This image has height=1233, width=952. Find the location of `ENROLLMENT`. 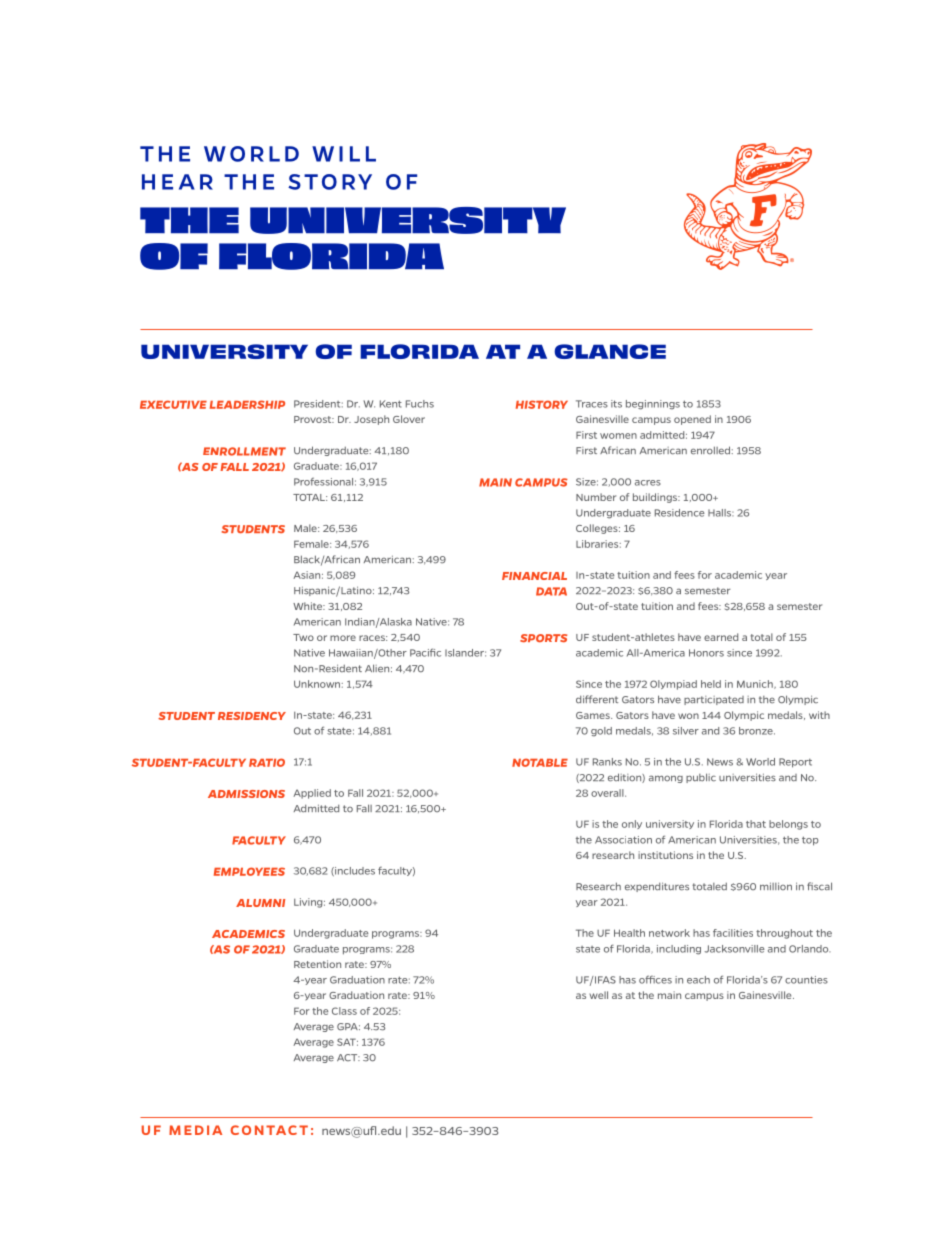

ENROLLMENT is located at coordinates (244, 451).
